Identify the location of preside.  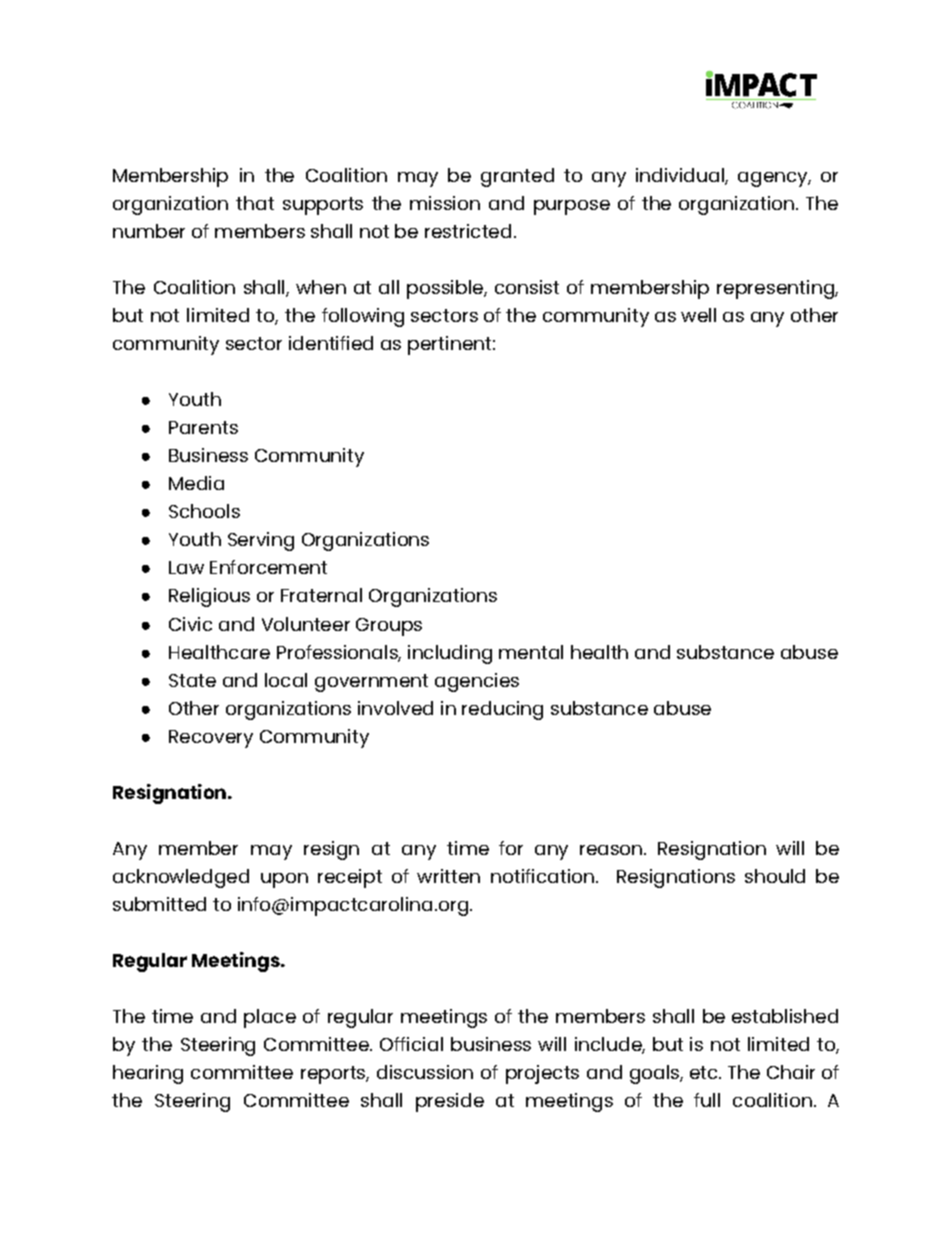
(450, 1102).
